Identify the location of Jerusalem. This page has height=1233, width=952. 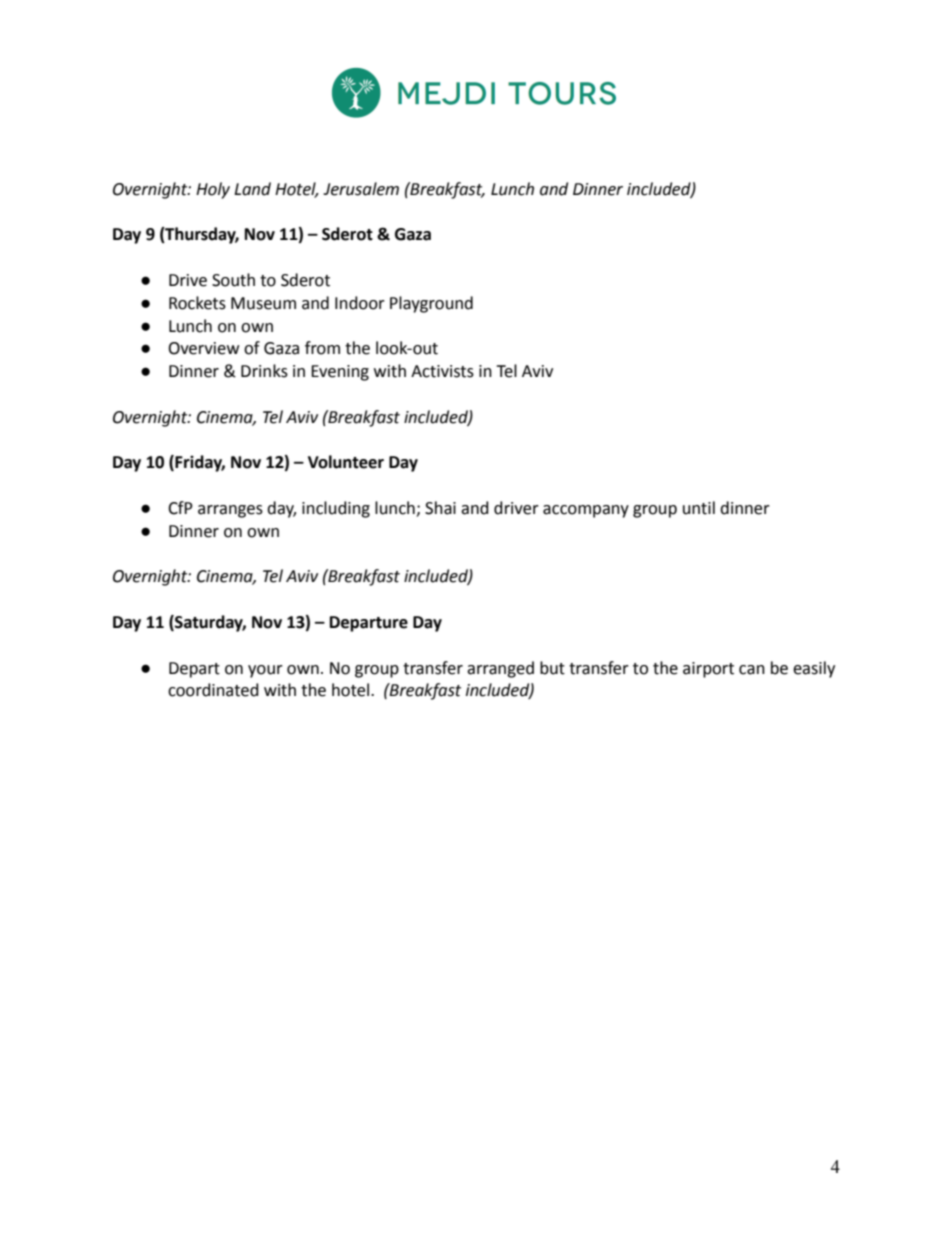
(361, 189).
